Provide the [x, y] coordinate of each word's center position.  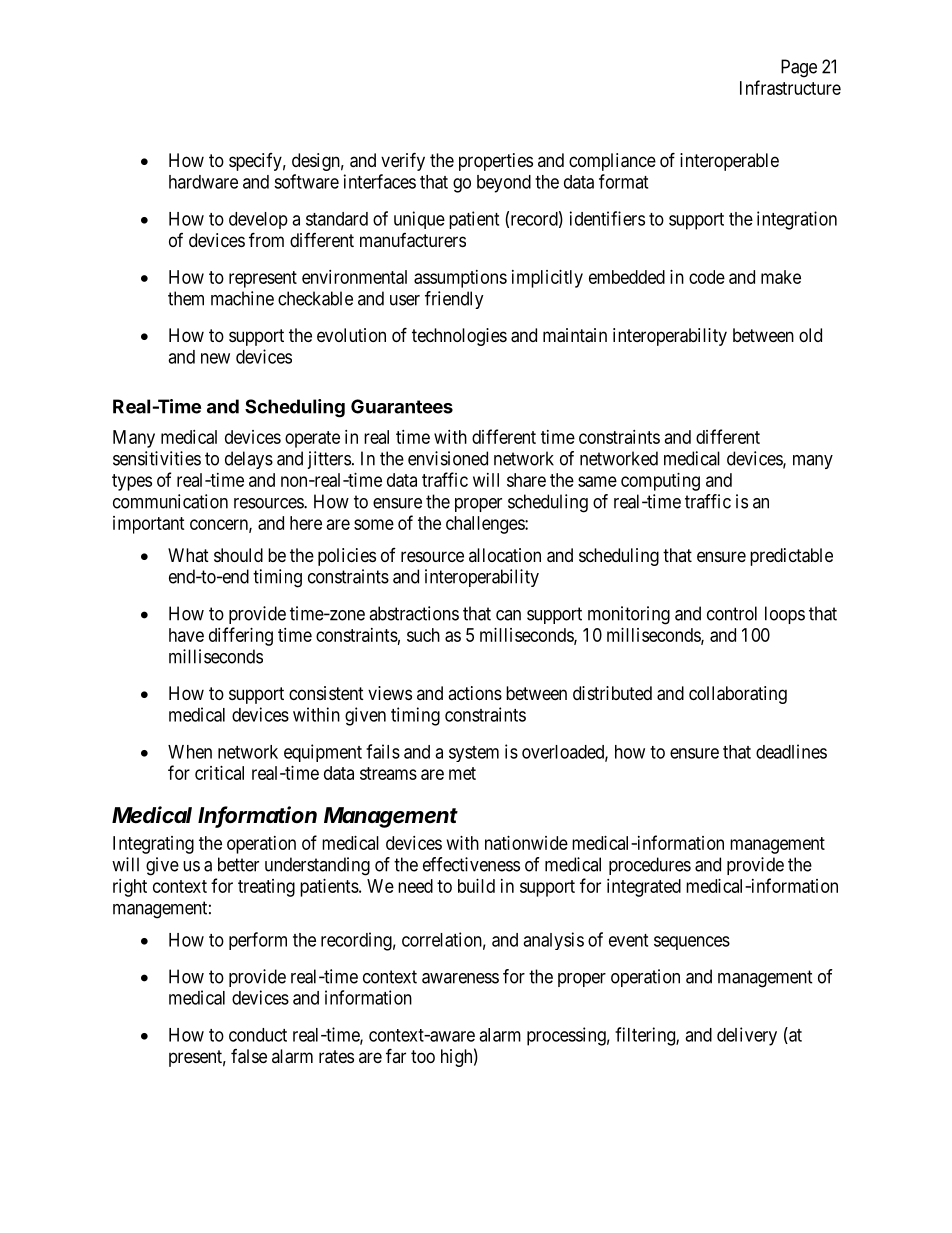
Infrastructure [790, 87]
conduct [258, 1035]
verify [403, 161]
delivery [747, 1036]
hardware [203, 182]
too [423, 1056]
